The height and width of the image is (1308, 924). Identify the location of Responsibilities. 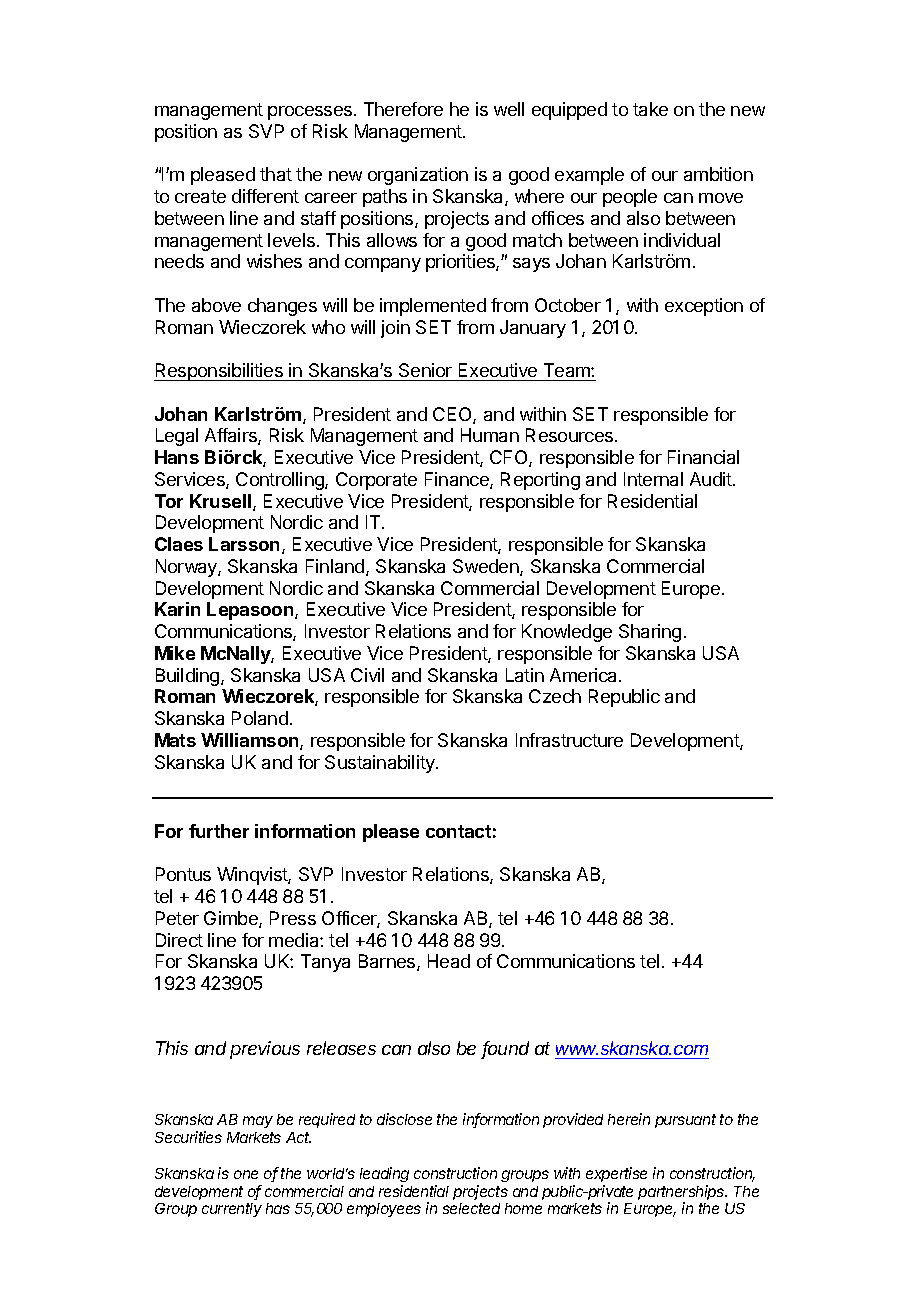
(219, 372).
